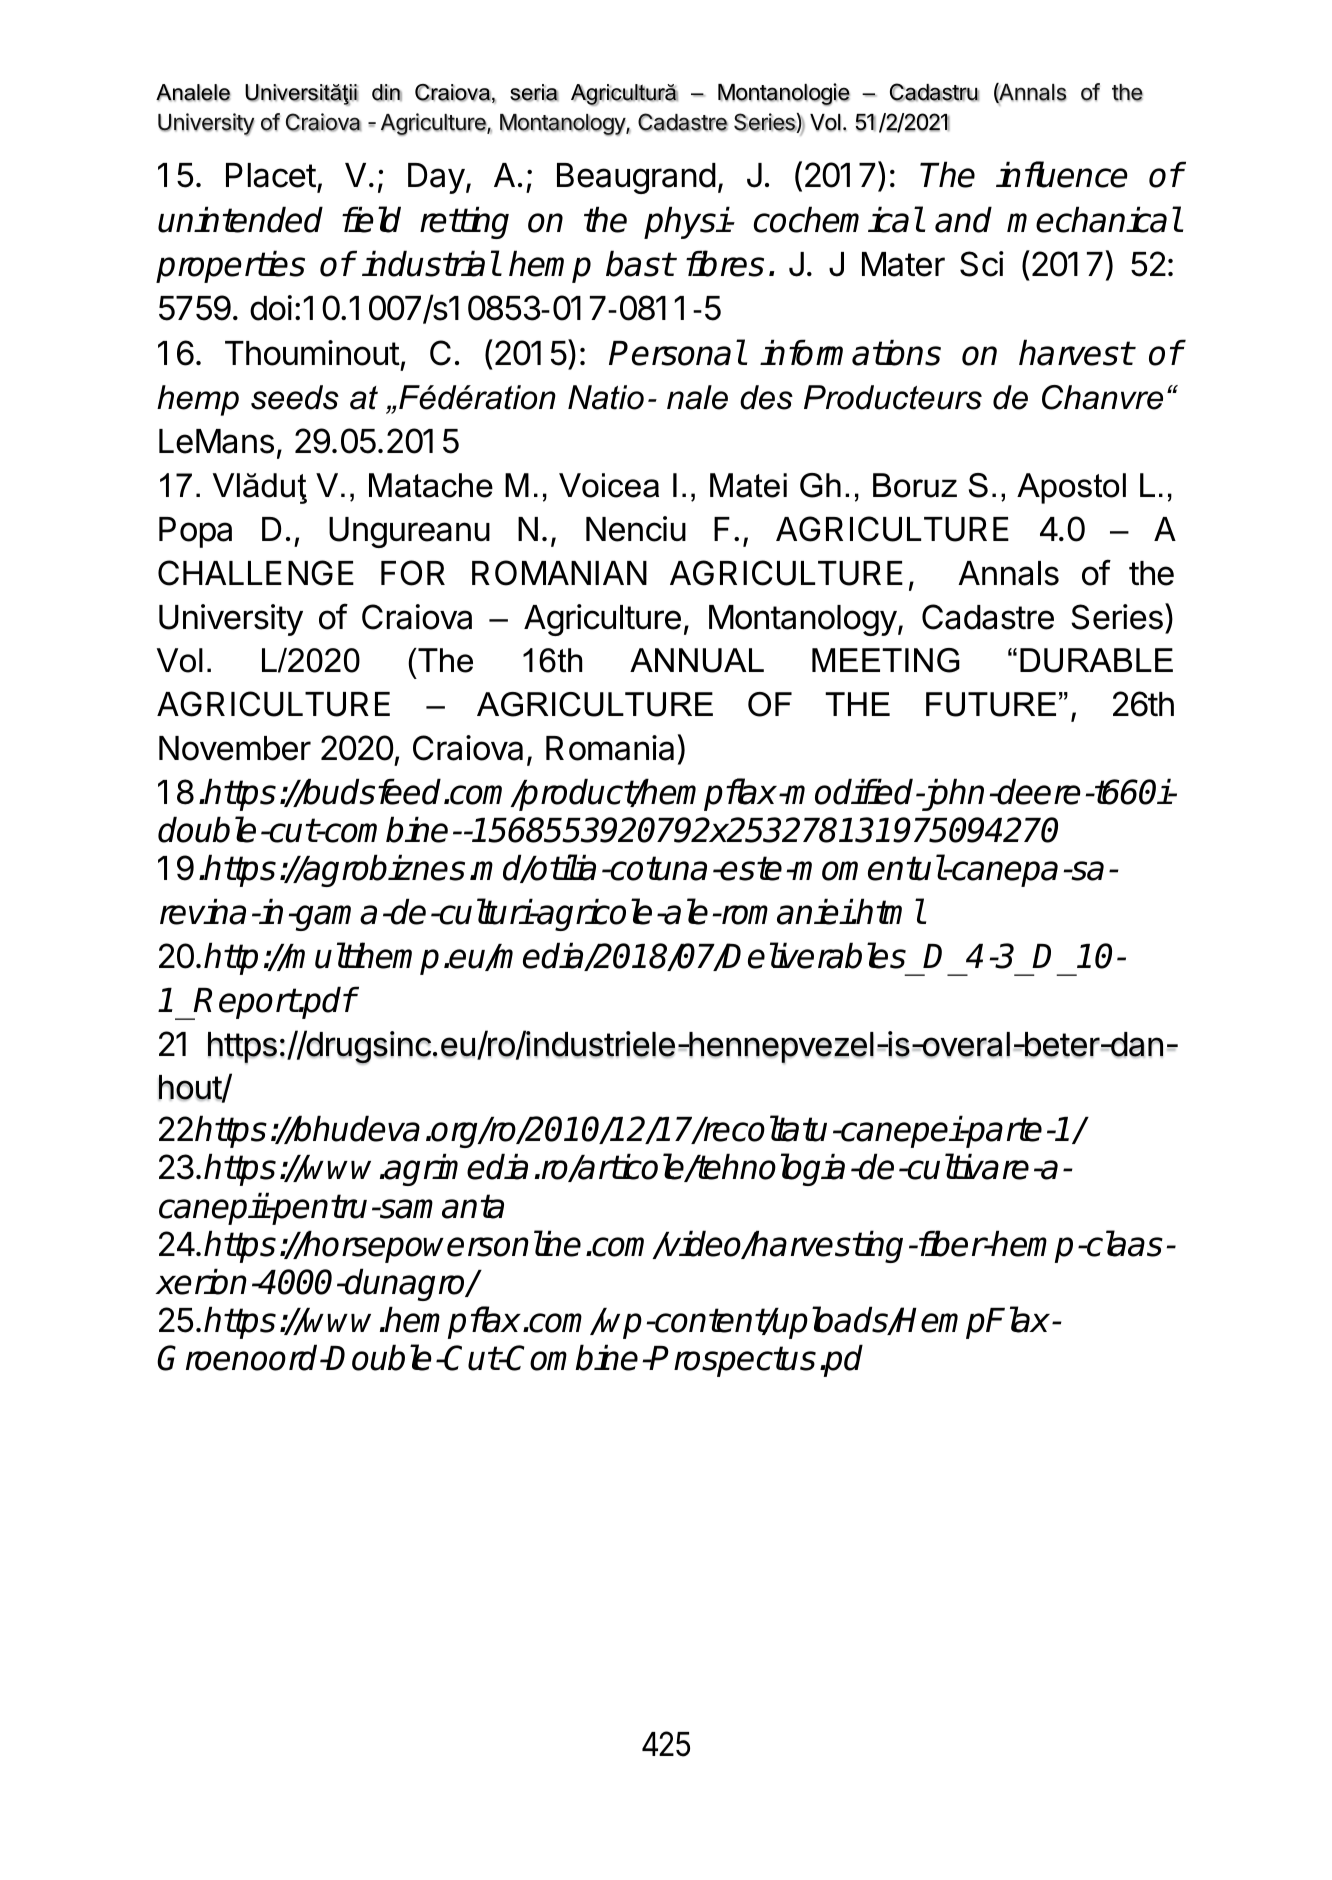  Describe the element at coordinates (886, 660) in the image. I see `MEETING` at that location.
